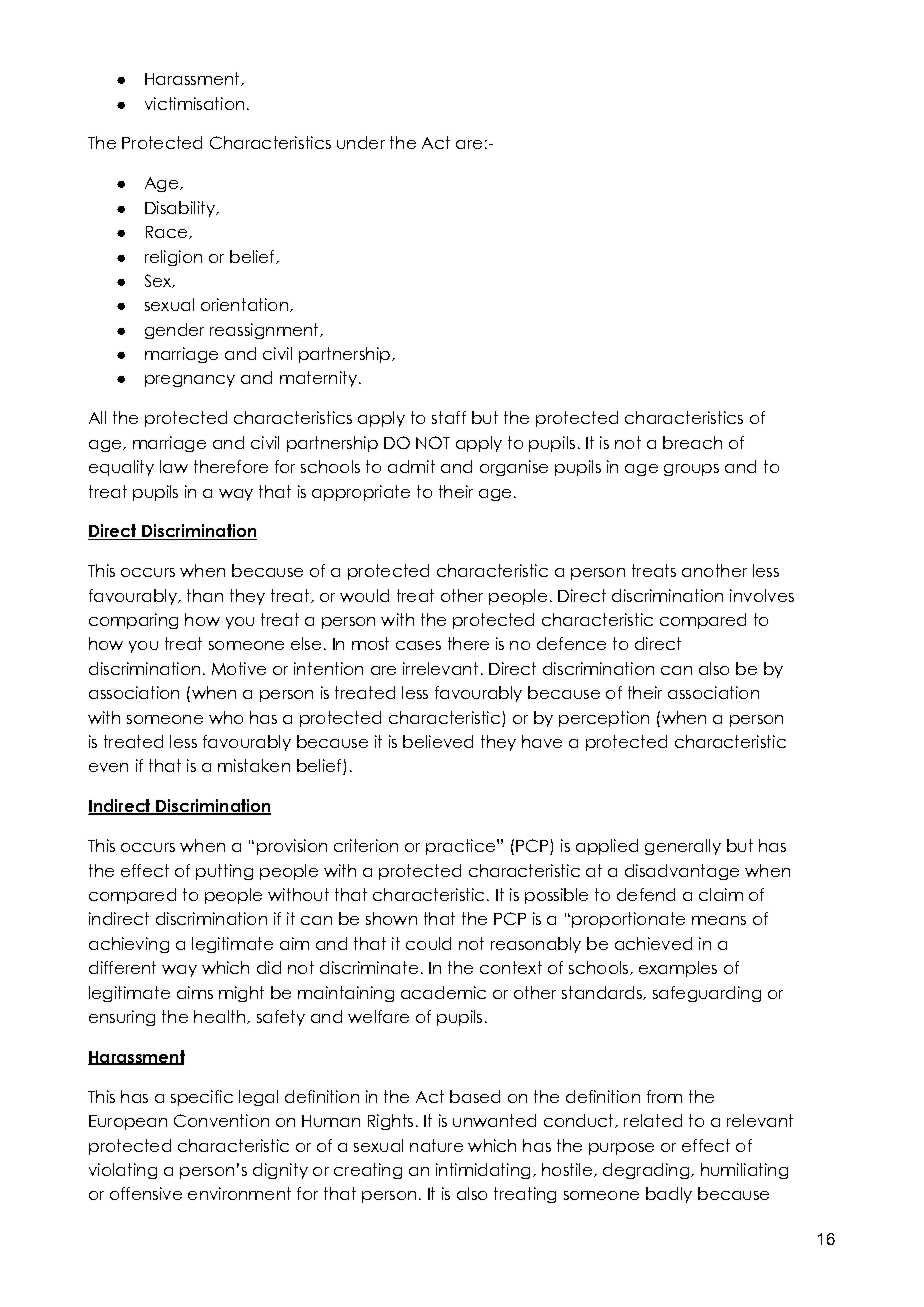 Image resolution: width=924 pixels, height=1307 pixels. What do you see at coordinates (361, 142) in the screenshot?
I see `under` at bounding box center [361, 142].
